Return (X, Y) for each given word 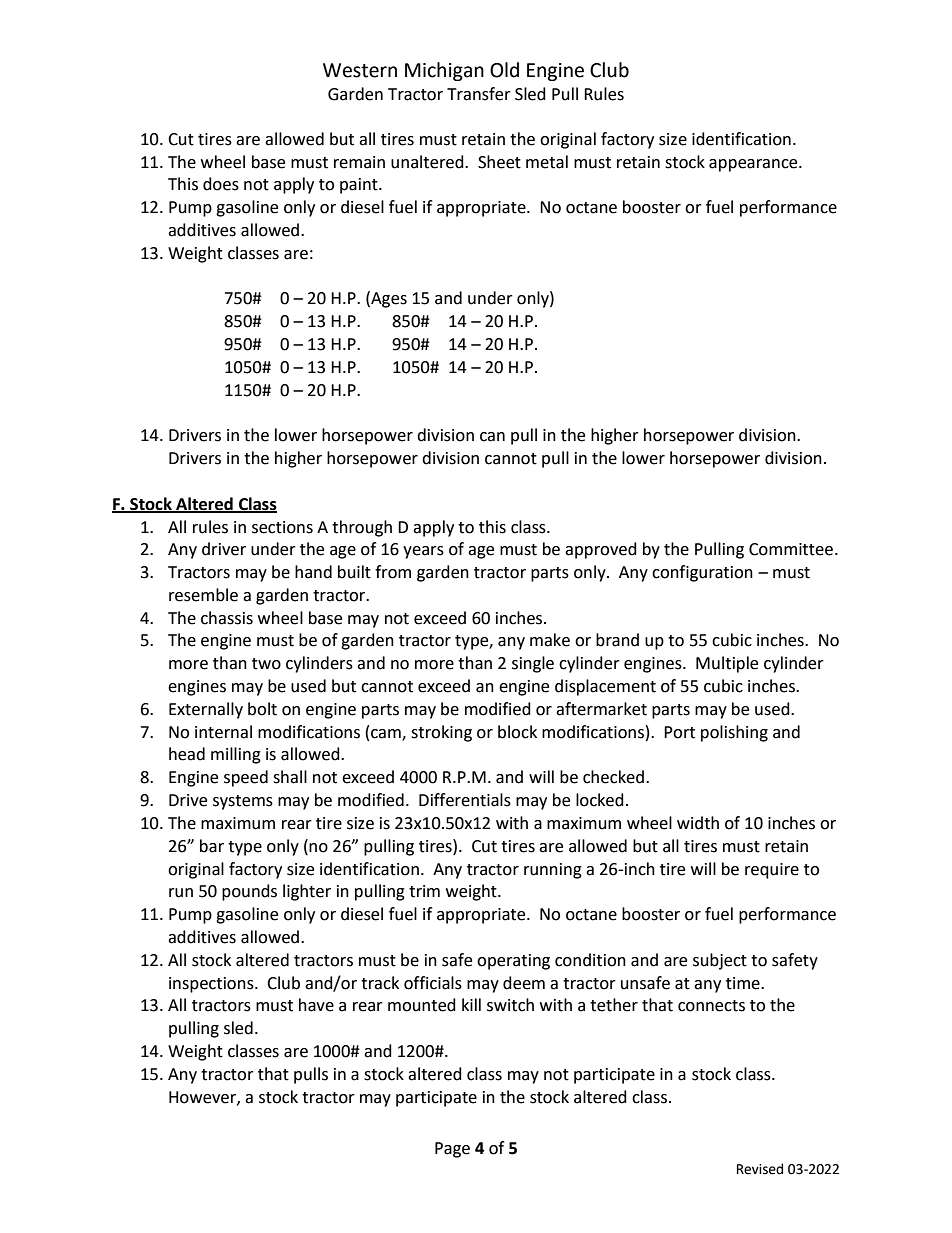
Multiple (727, 664)
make (550, 640)
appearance (754, 165)
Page (452, 1150)
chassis (227, 618)
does (221, 184)
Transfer (479, 94)
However (203, 1098)
